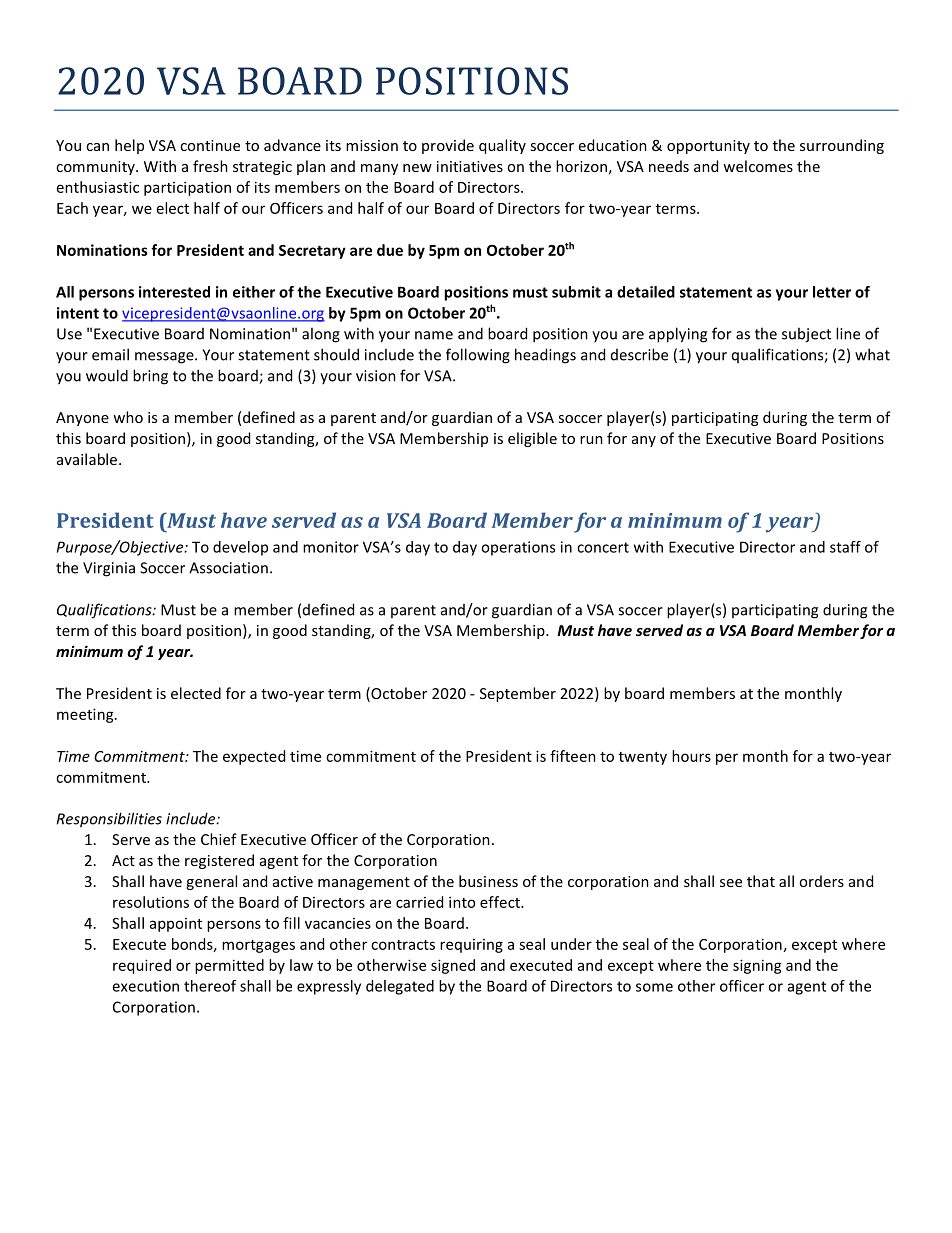 The height and width of the image is (1233, 952). Describe the element at coordinates (845, 547) in the image. I see `staff` at that location.
